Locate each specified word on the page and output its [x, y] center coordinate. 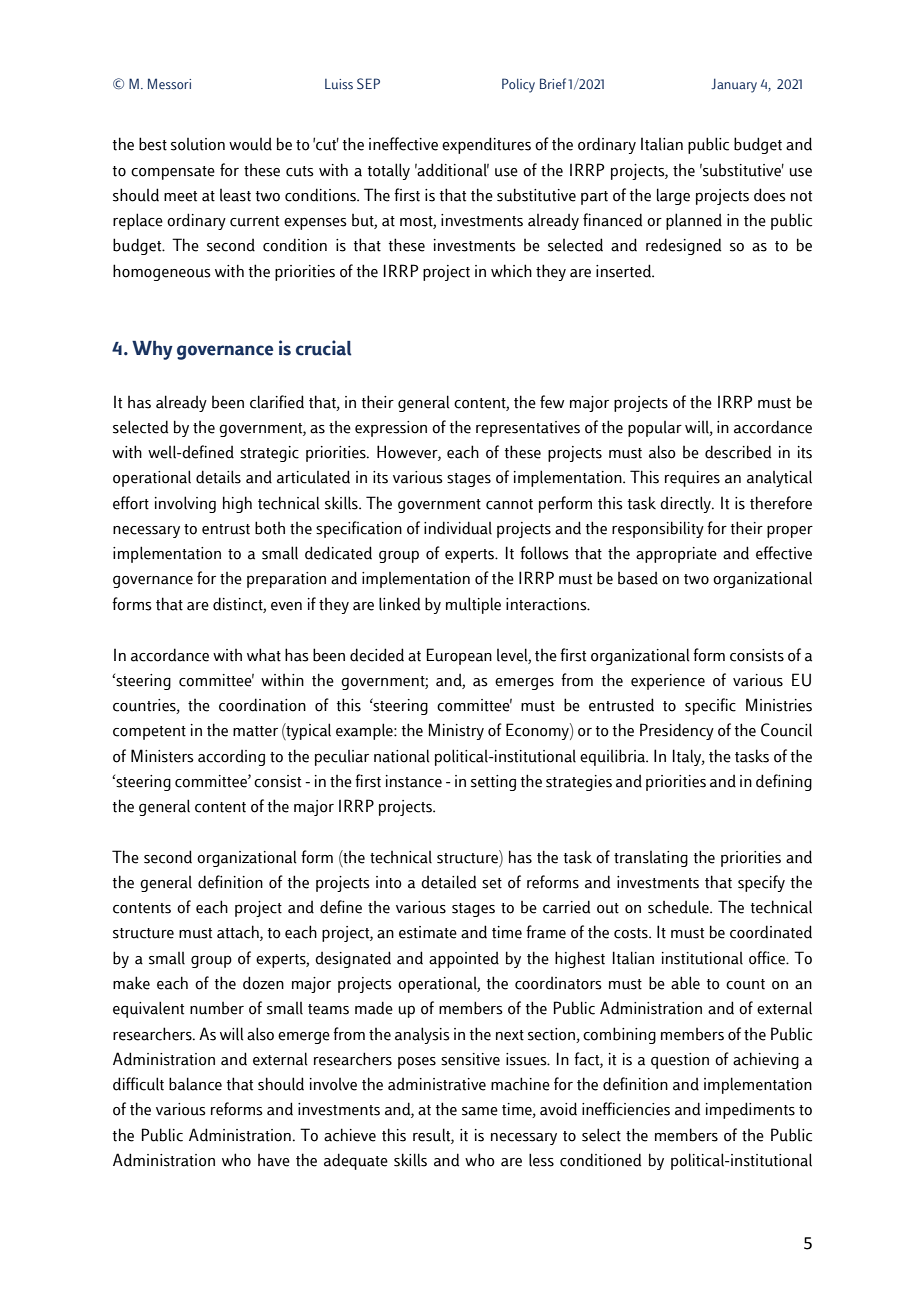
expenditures [486, 145]
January [734, 85]
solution [198, 144]
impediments [750, 1110]
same [480, 1111]
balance [195, 1084]
